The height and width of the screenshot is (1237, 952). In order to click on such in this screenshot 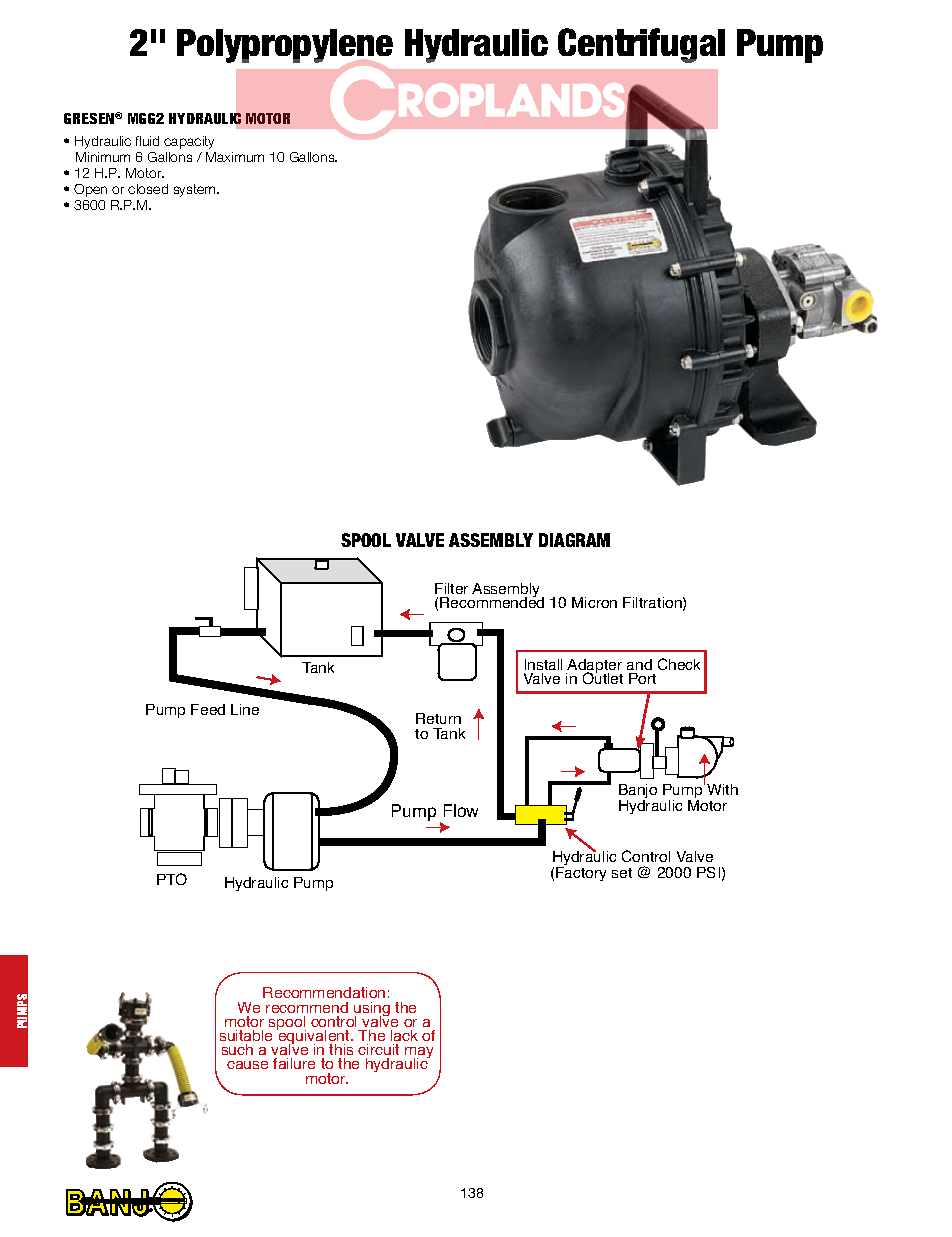, I will do `click(237, 1049)`.
